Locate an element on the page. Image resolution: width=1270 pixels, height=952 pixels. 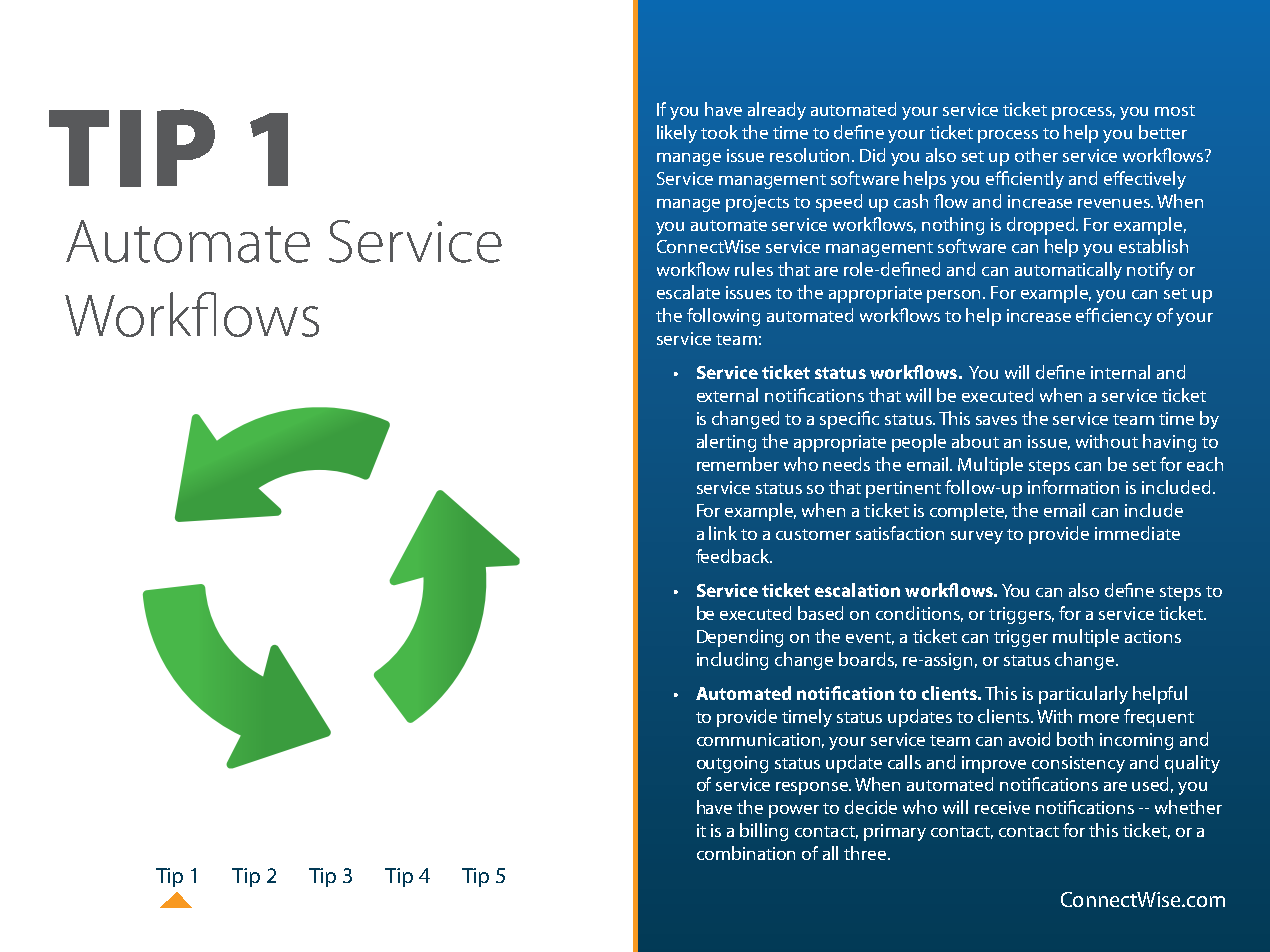
Did is located at coordinates (872, 155).
